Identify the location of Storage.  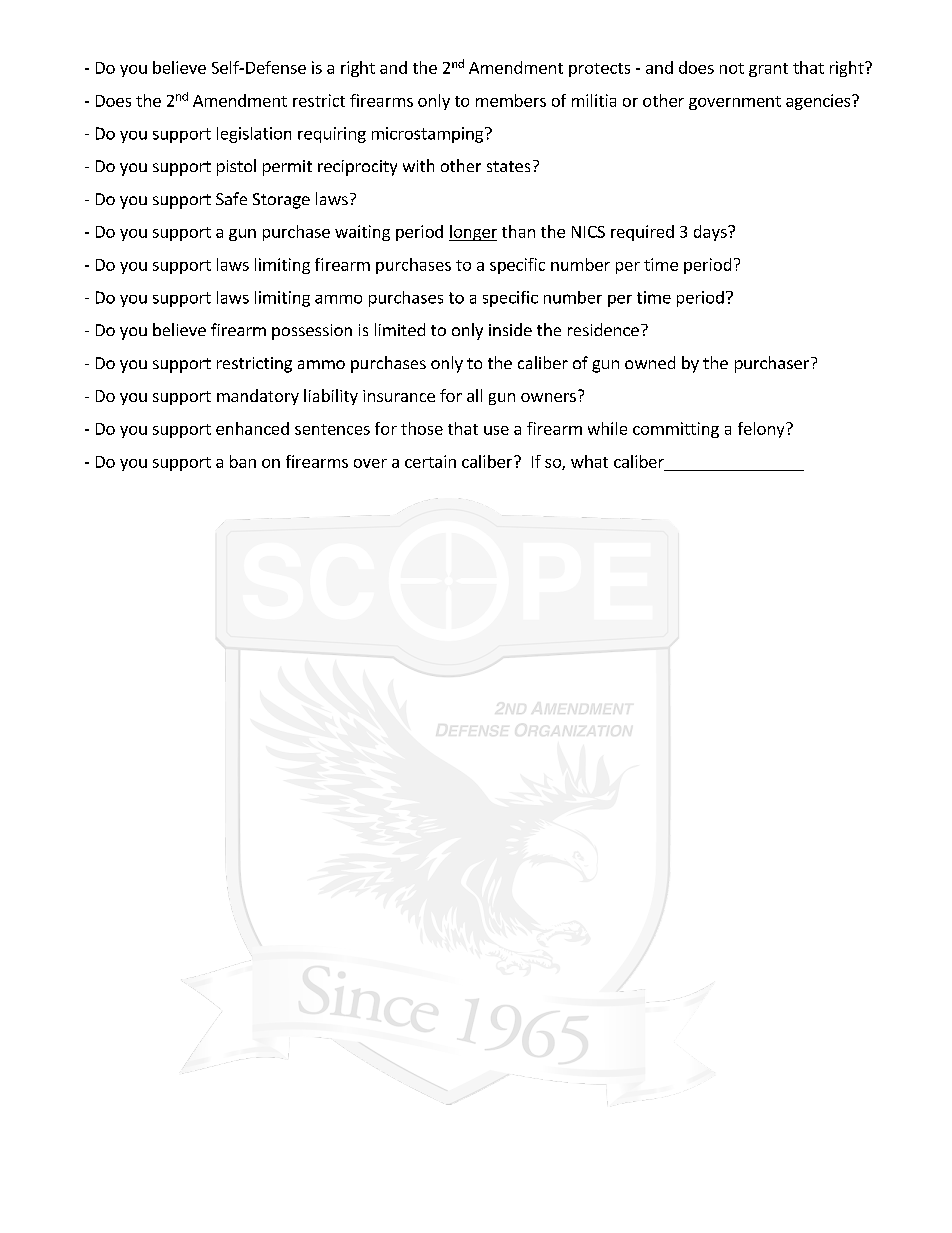
(281, 201).
